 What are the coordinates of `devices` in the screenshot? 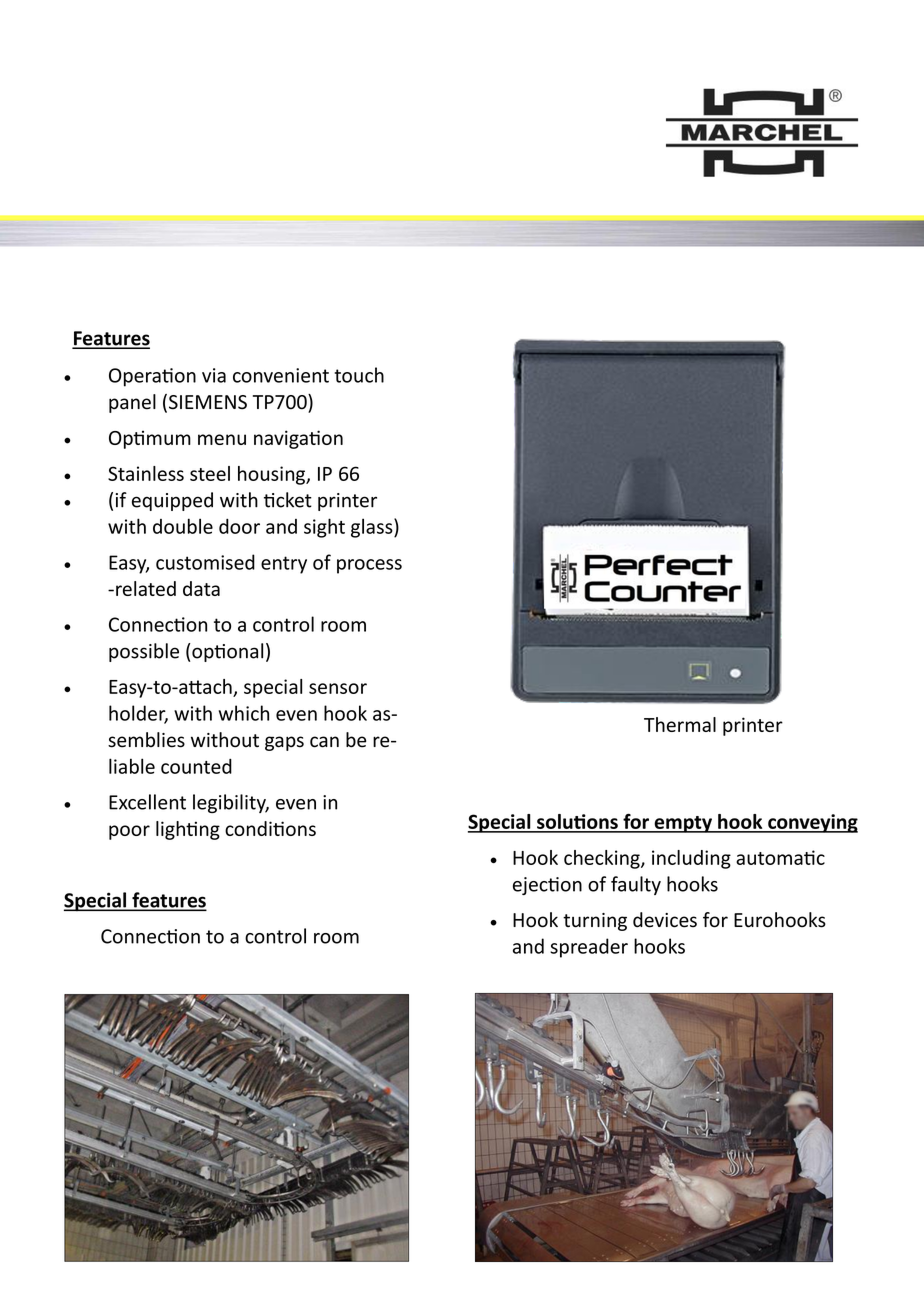 It's located at (665, 920).
